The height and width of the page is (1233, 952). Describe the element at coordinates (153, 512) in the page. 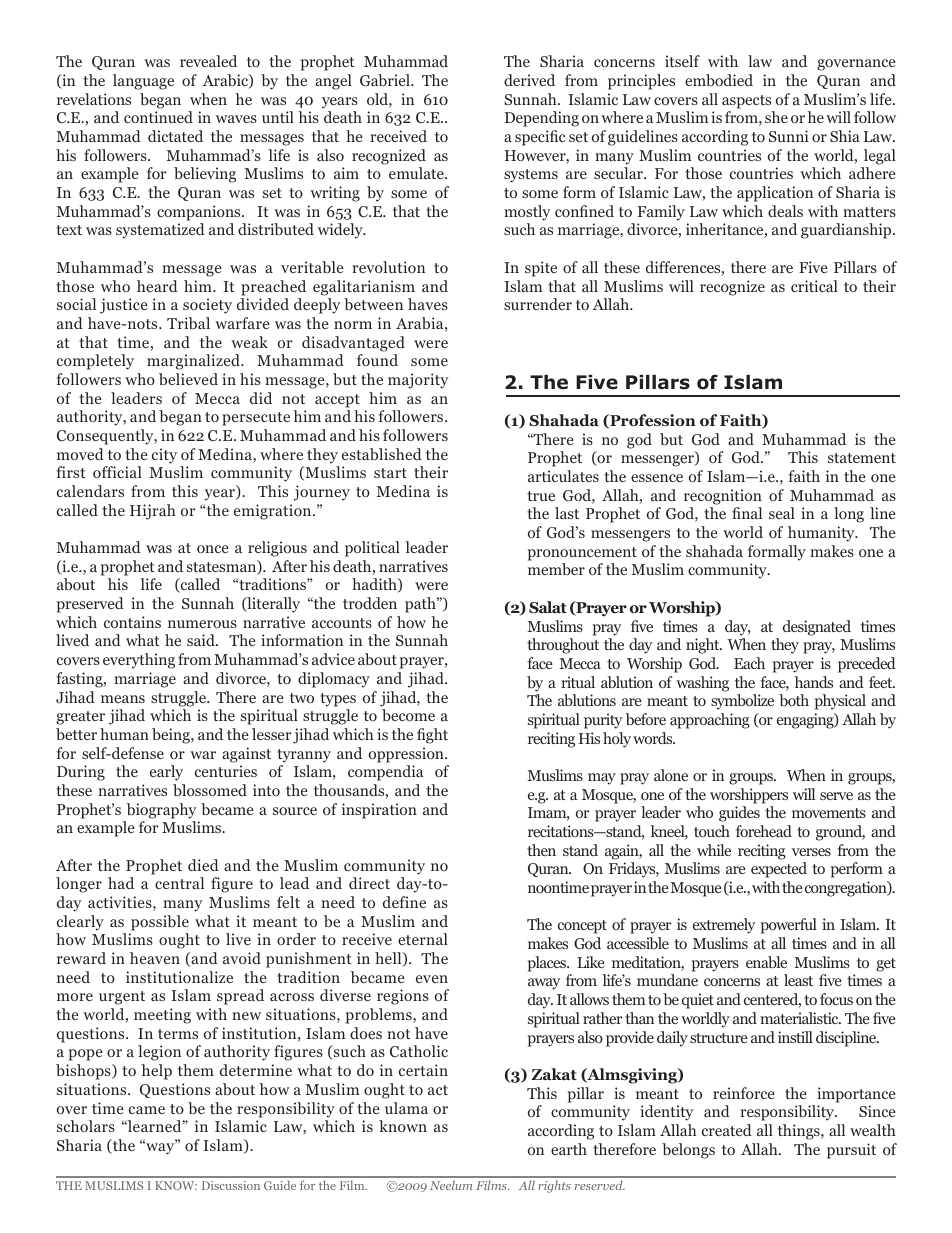

I see `Hijrah` at that location.
